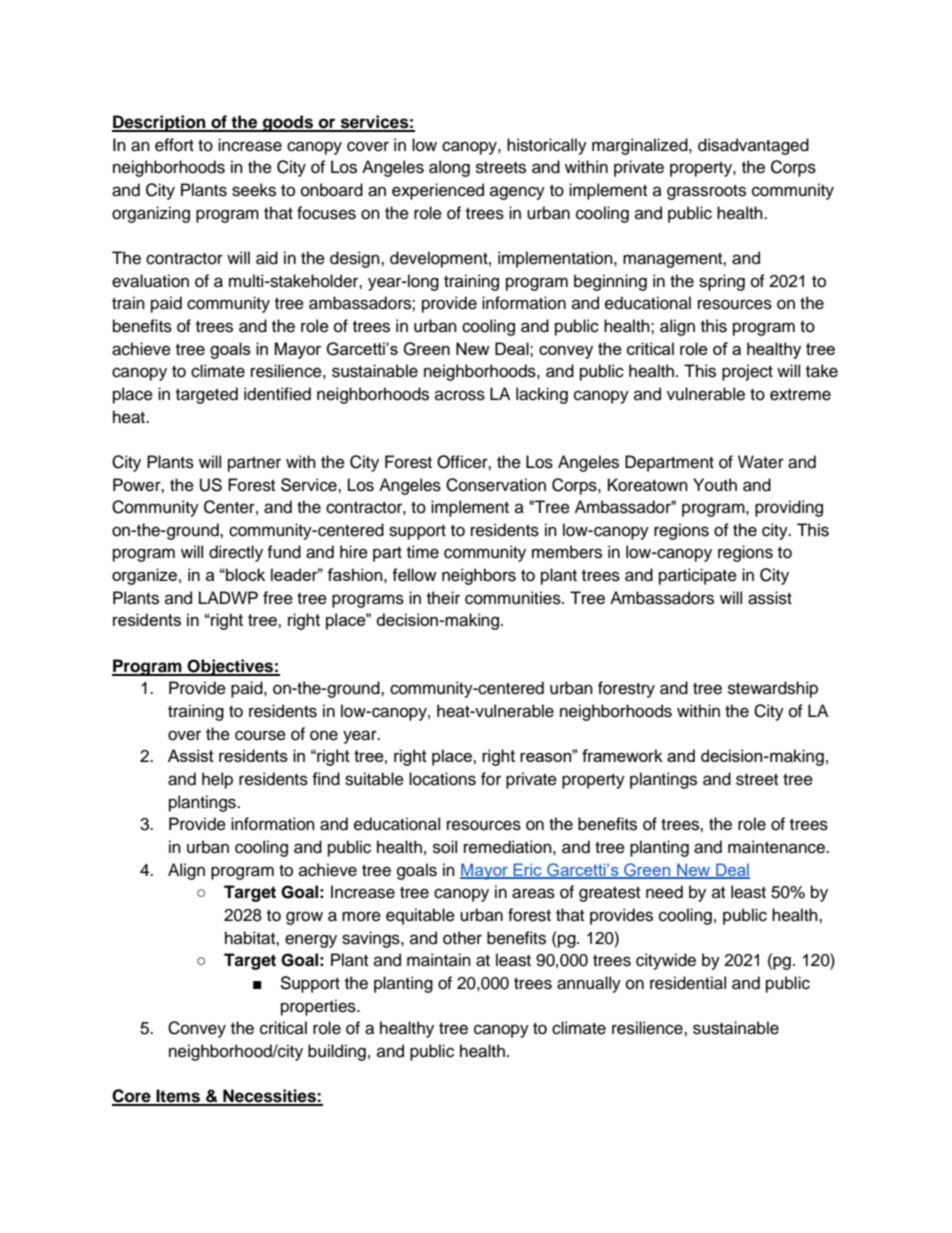 The image size is (952, 1233). Describe the element at coordinates (438, 191) in the screenshot. I see `experienced` at that location.
